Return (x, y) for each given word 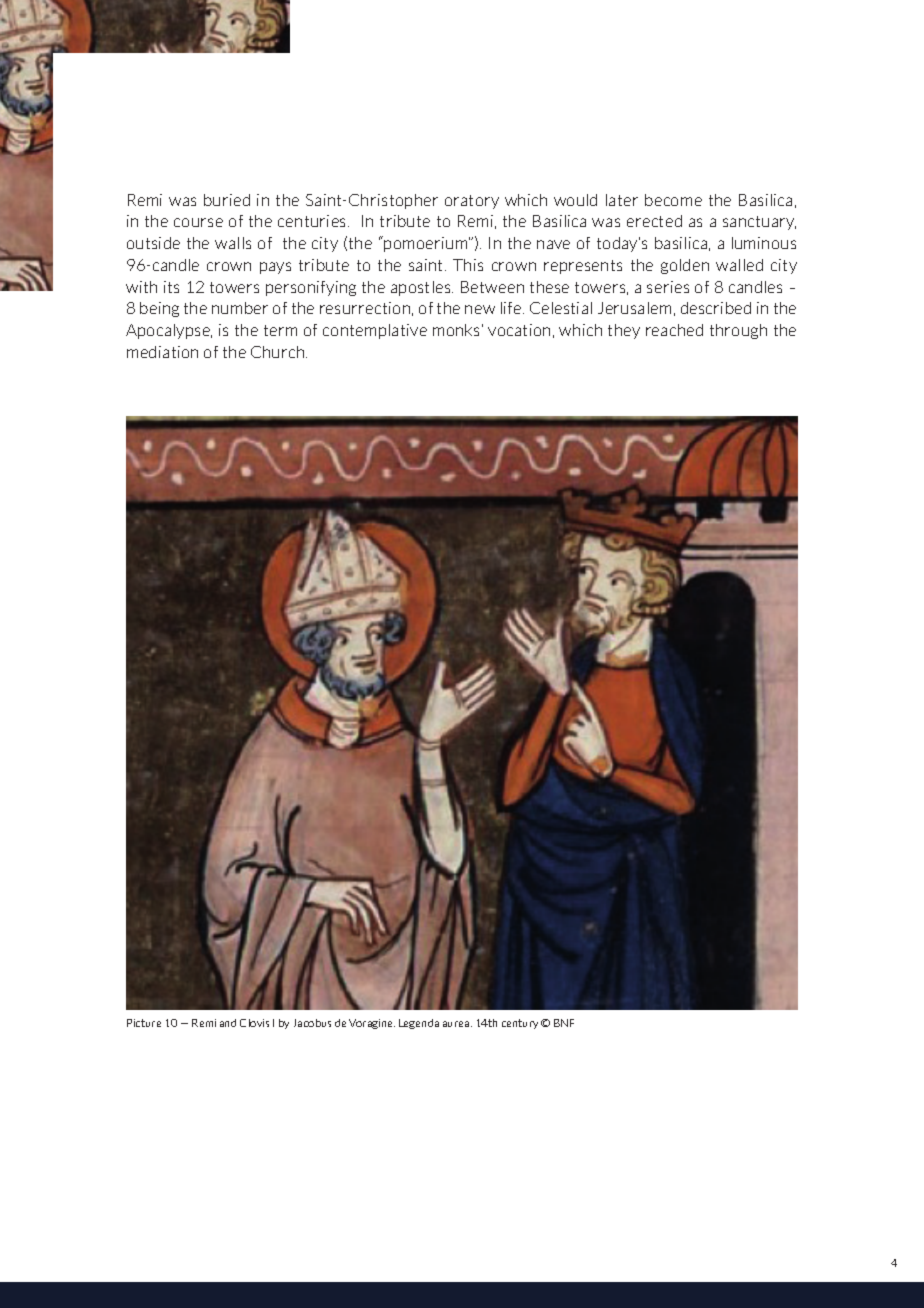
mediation (162, 352)
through (738, 331)
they (624, 331)
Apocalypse (169, 331)
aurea (457, 1024)
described (716, 308)
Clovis (254, 1023)
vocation (519, 330)
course (198, 222)
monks (456, 330)
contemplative (375, 331)
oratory (472, 202)
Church (279, 352)
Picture (144, 1023)
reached (674, 330)
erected (654, 221)
